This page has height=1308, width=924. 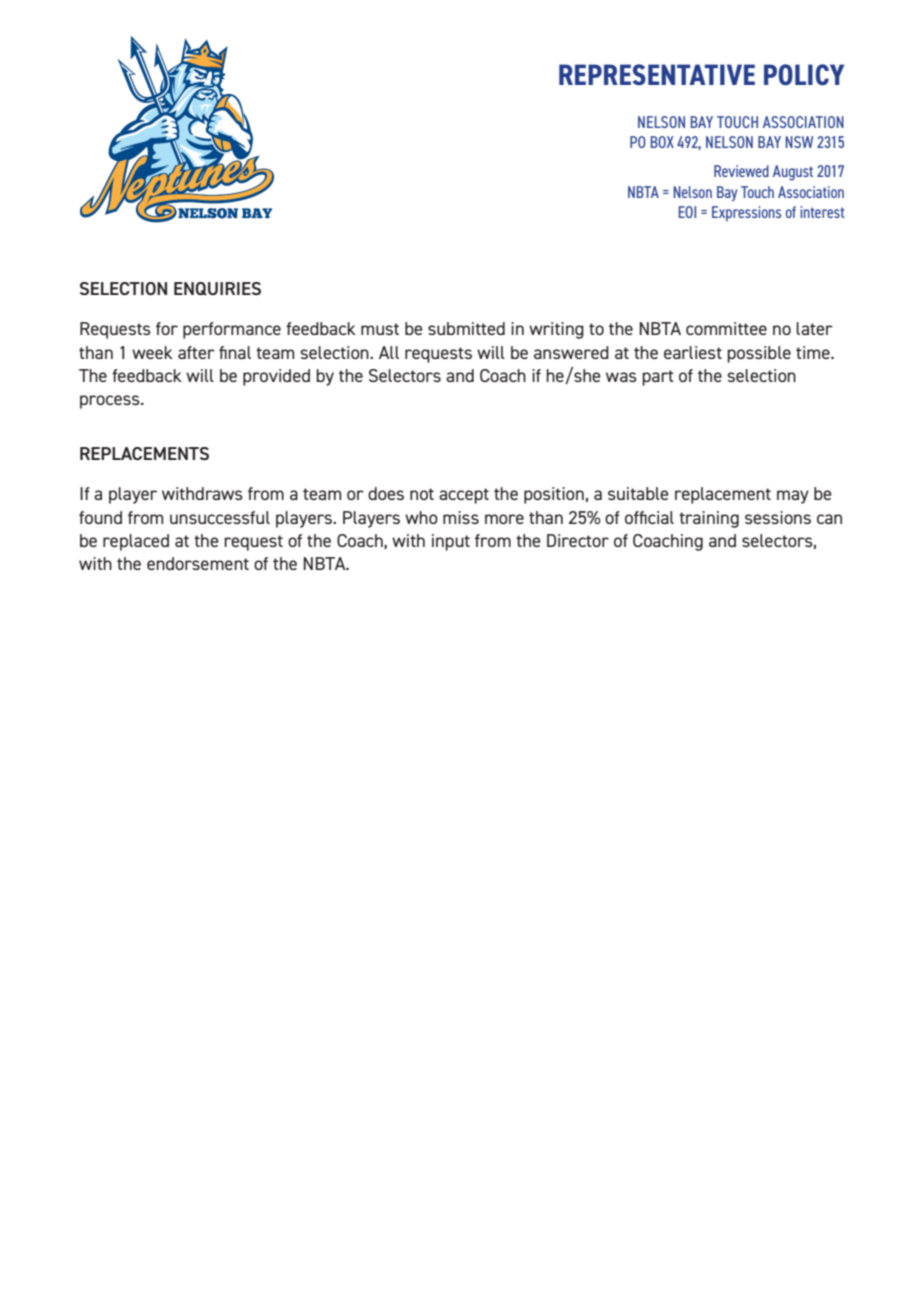 What do you see at coordinates (451, 542) in the page?
I see `input` at bounding box center [451, 542].
